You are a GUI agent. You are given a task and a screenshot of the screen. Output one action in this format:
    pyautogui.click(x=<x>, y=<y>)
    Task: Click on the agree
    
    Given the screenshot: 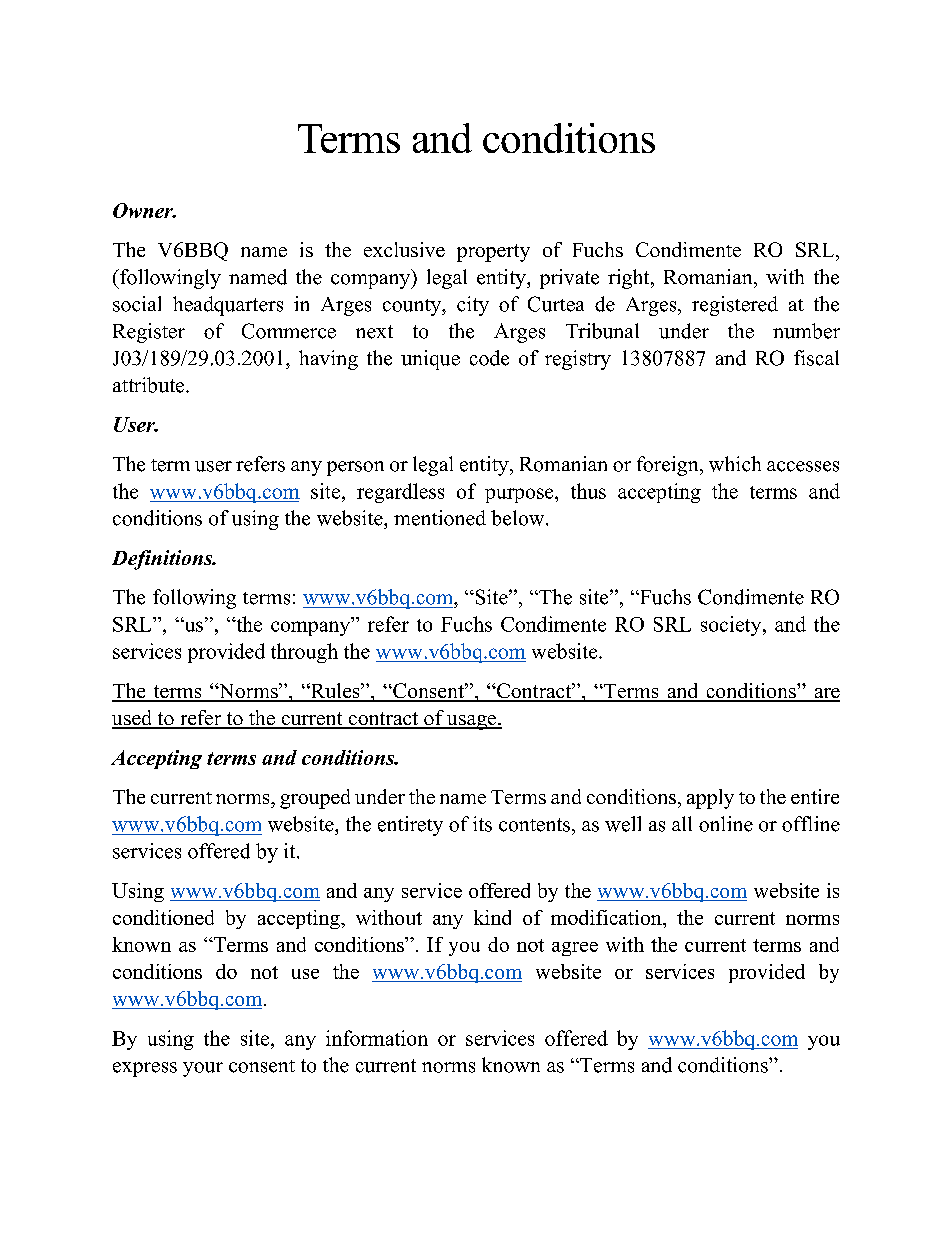 What is the action you would take?
    pyautogui.click(x=575, y=949)
